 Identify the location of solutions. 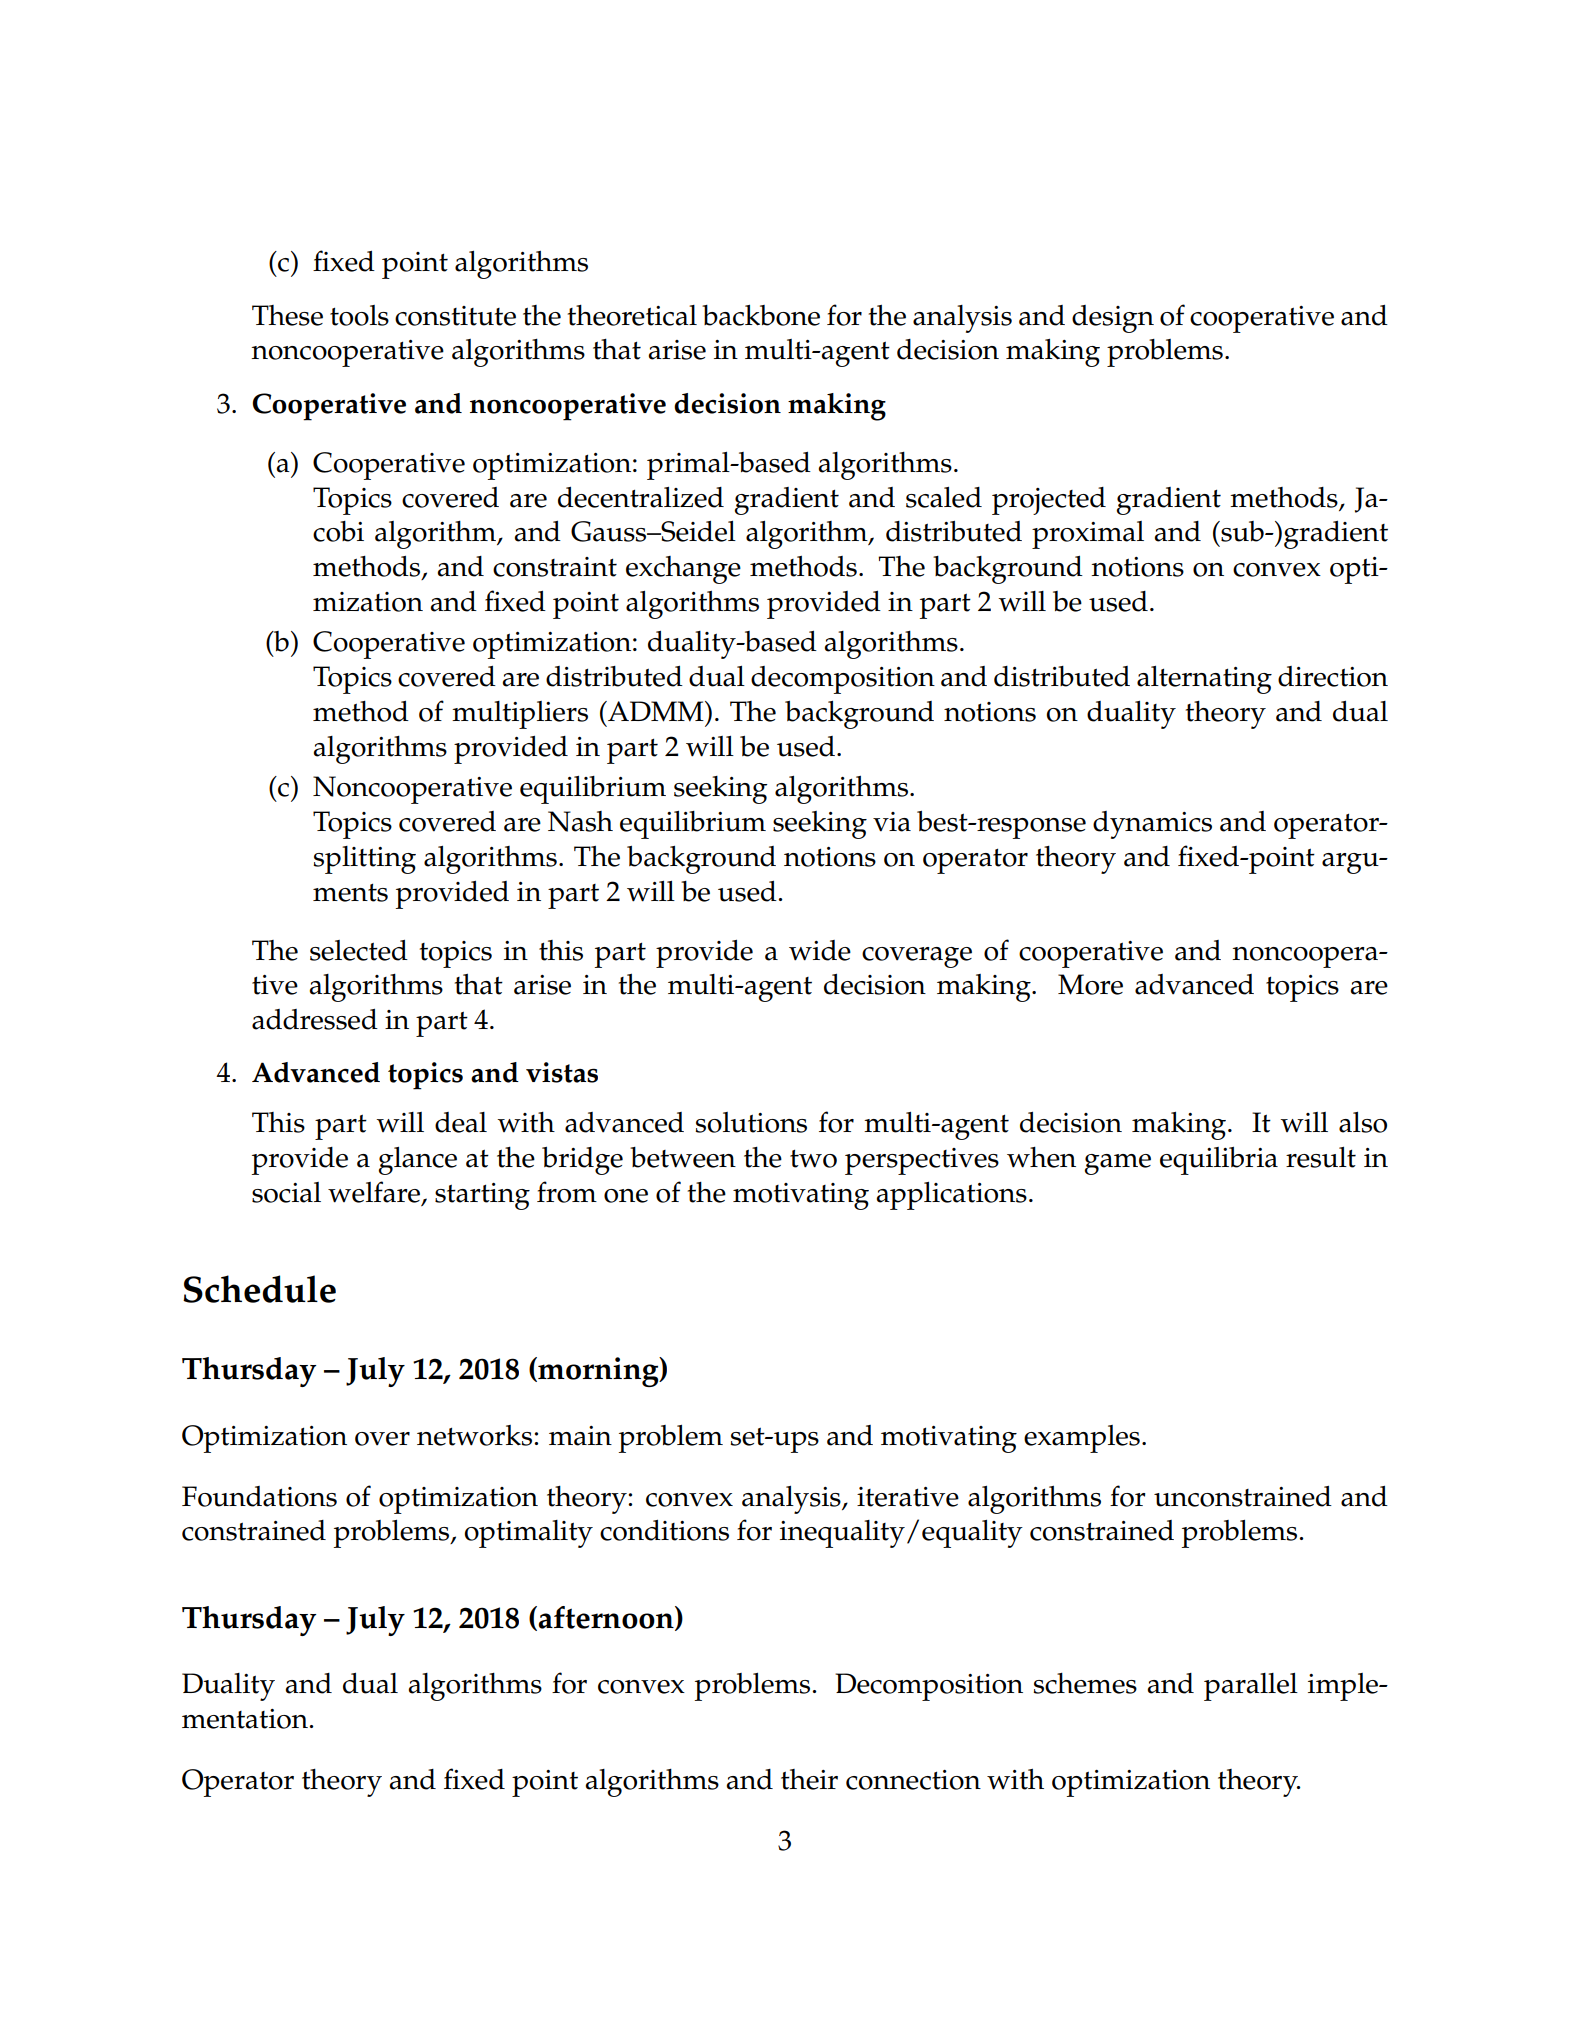
(751, 1122).
